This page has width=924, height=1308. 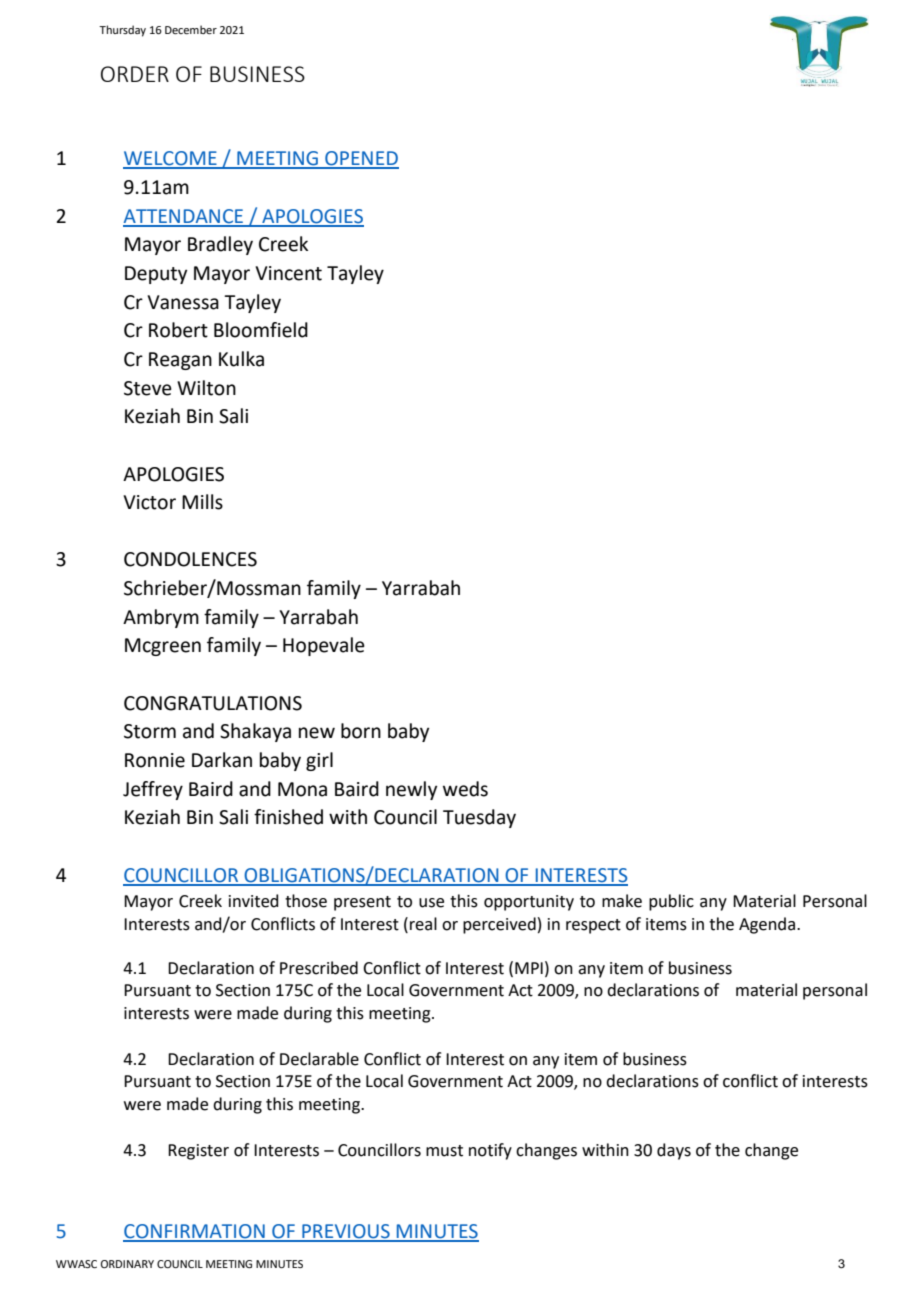 What do you see at coordinates (288, 273) in the page?
I see `Vincent` at bounding box center [288, 273].
